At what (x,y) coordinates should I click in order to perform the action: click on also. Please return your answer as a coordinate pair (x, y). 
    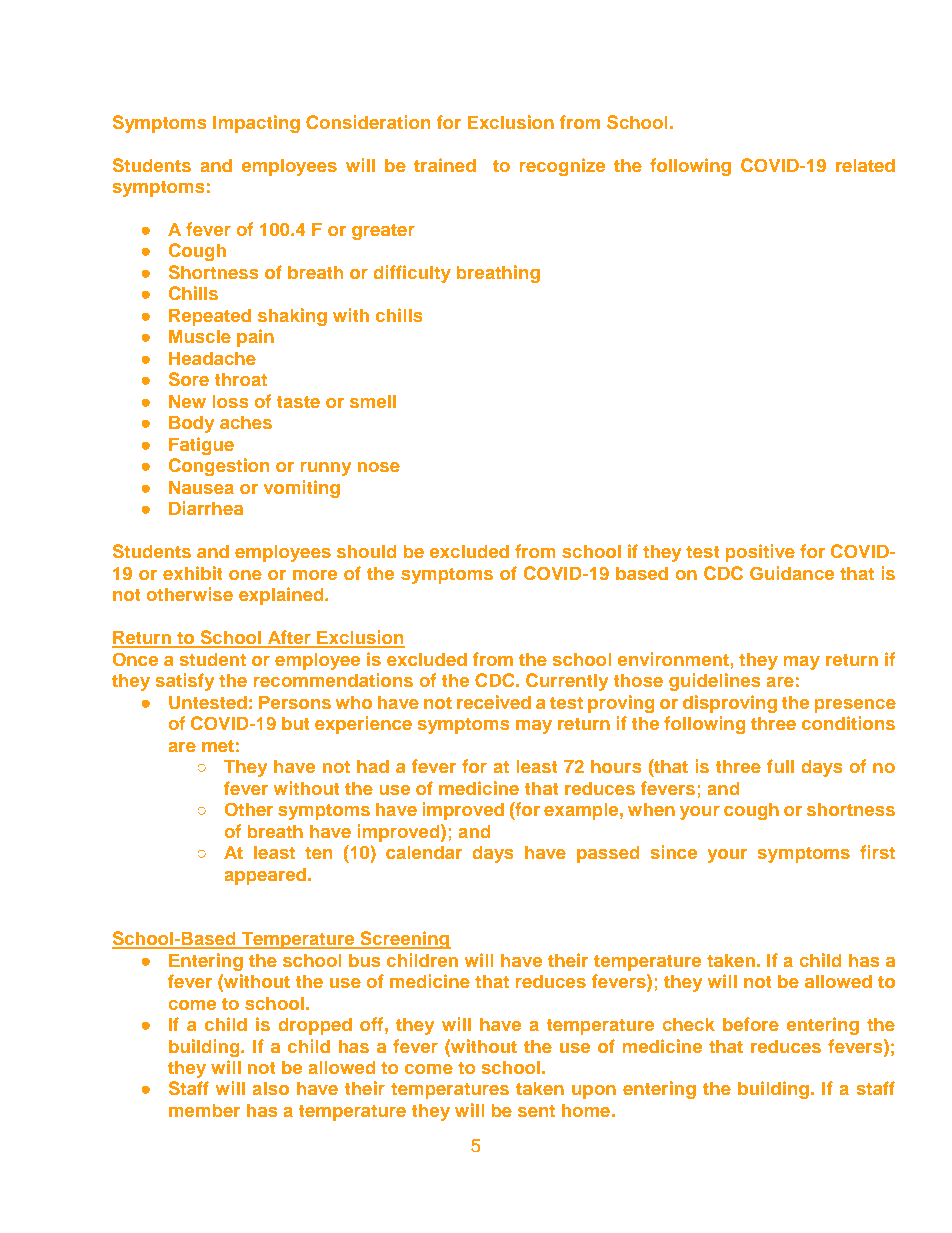
    Looking at the image, I should click on (270, 1088).
